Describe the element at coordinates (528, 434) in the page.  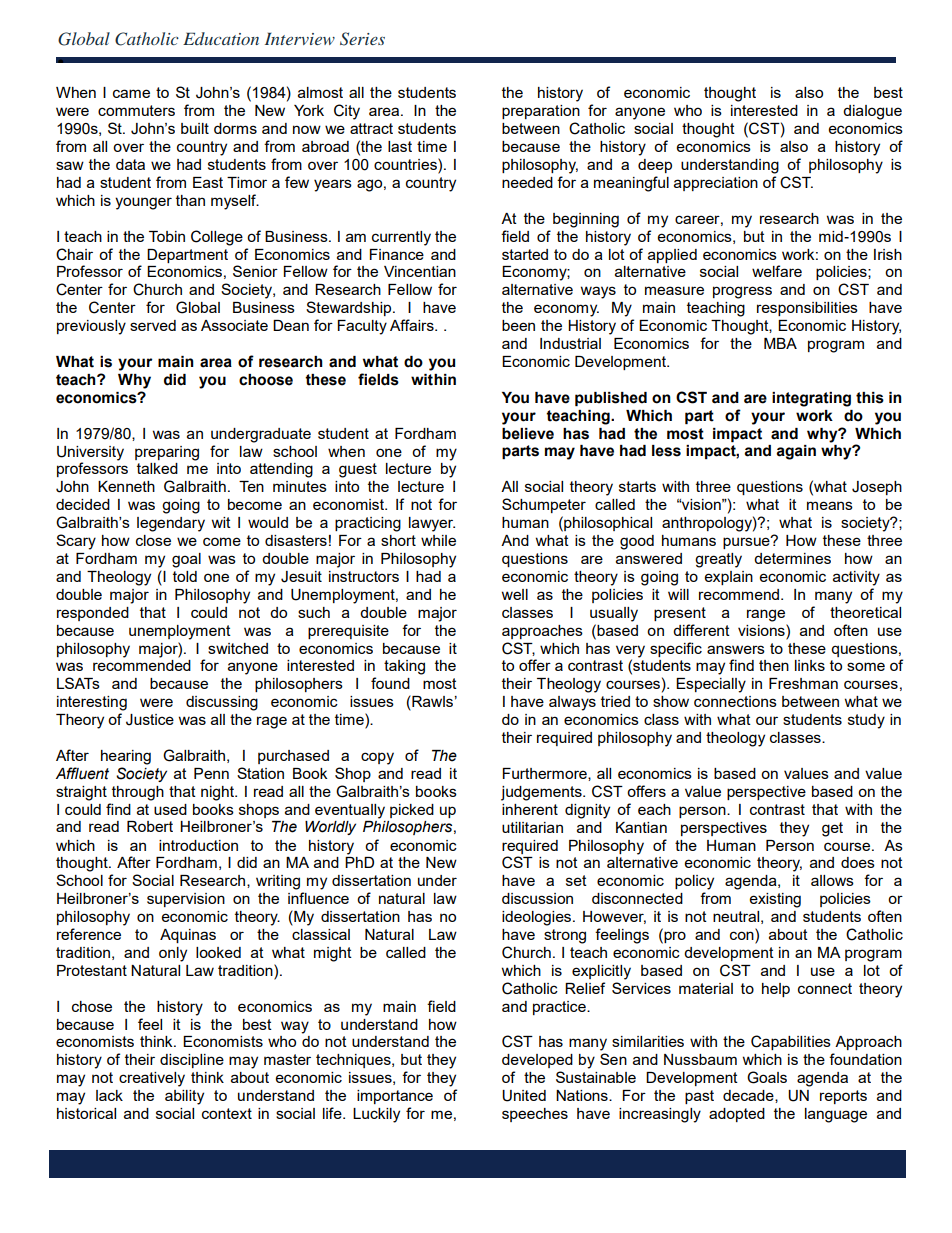
I see `believe` at that location.
